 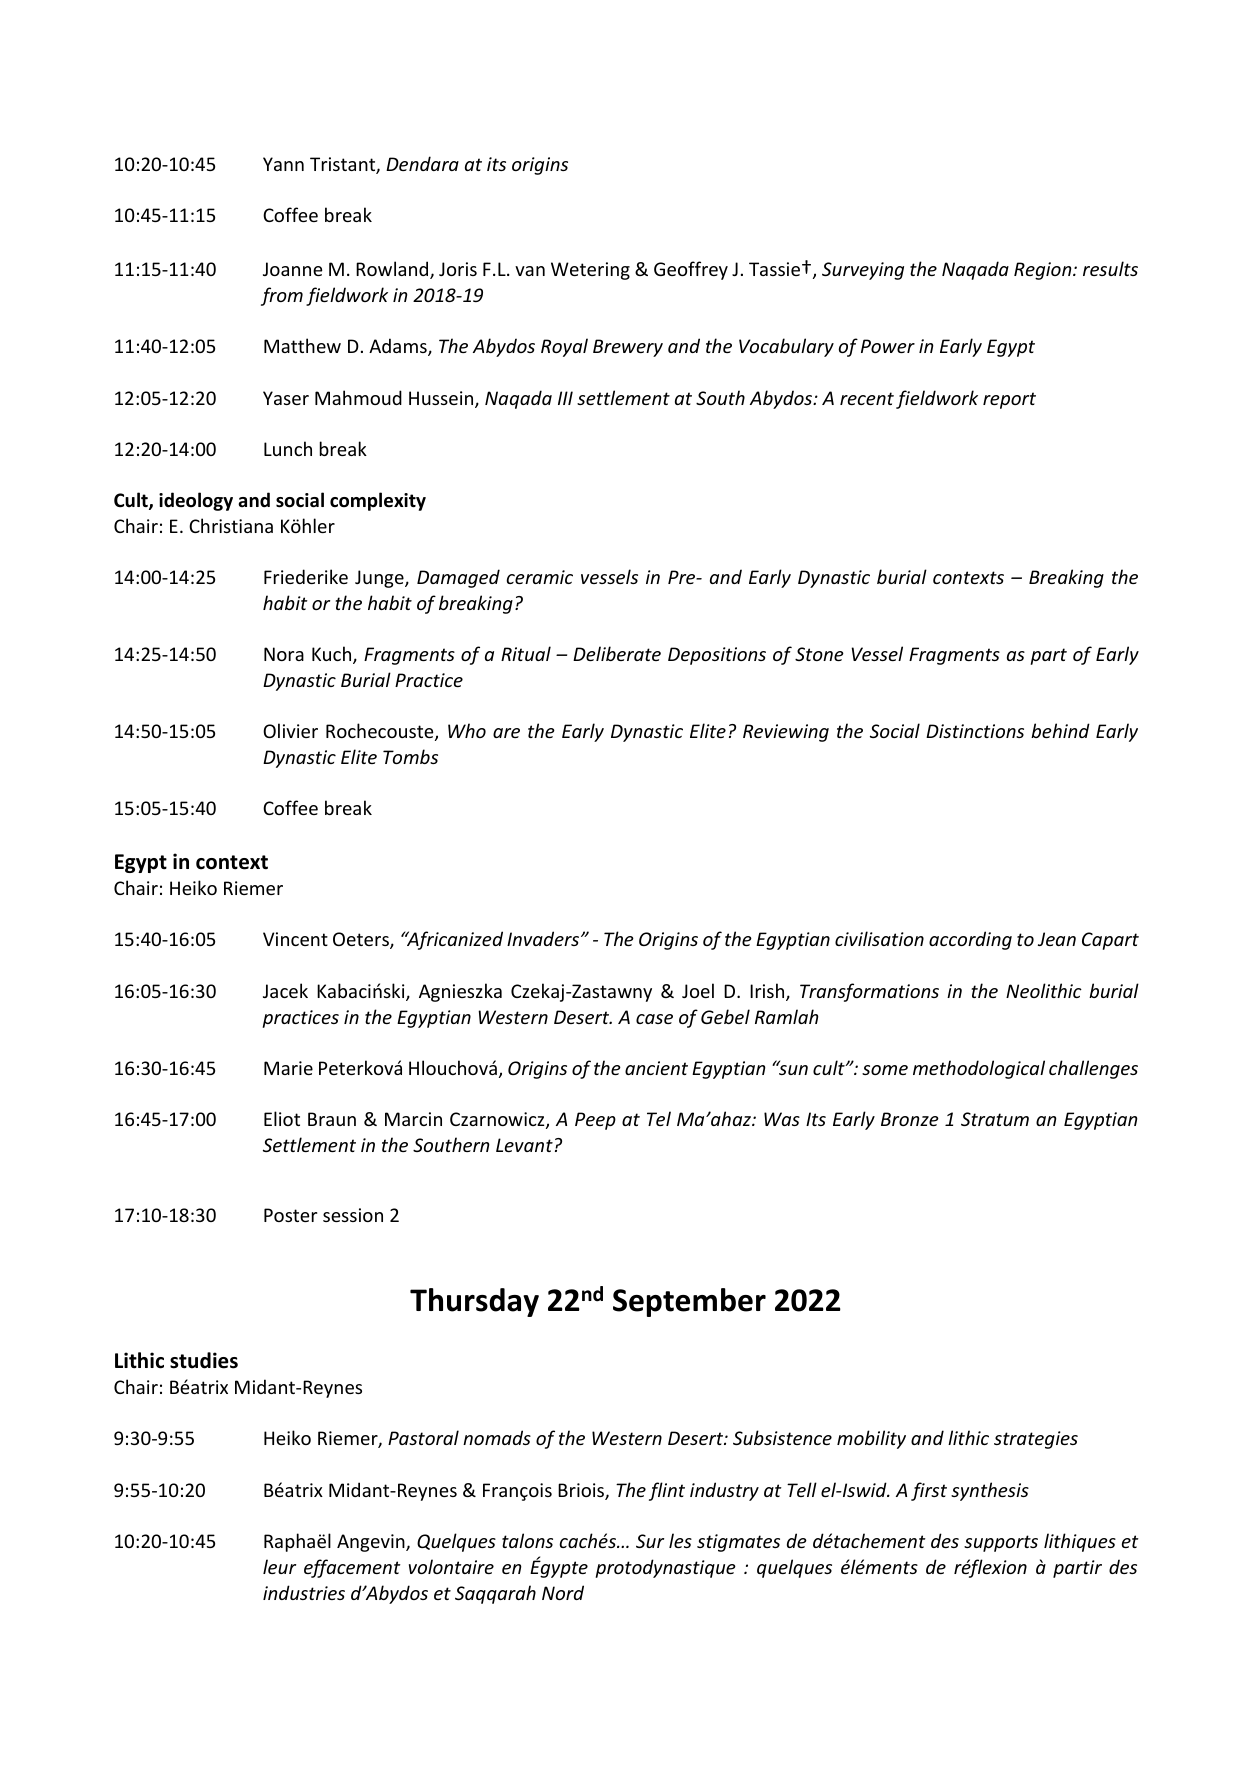 I want to click on les, so click(x=680, y=1540).
